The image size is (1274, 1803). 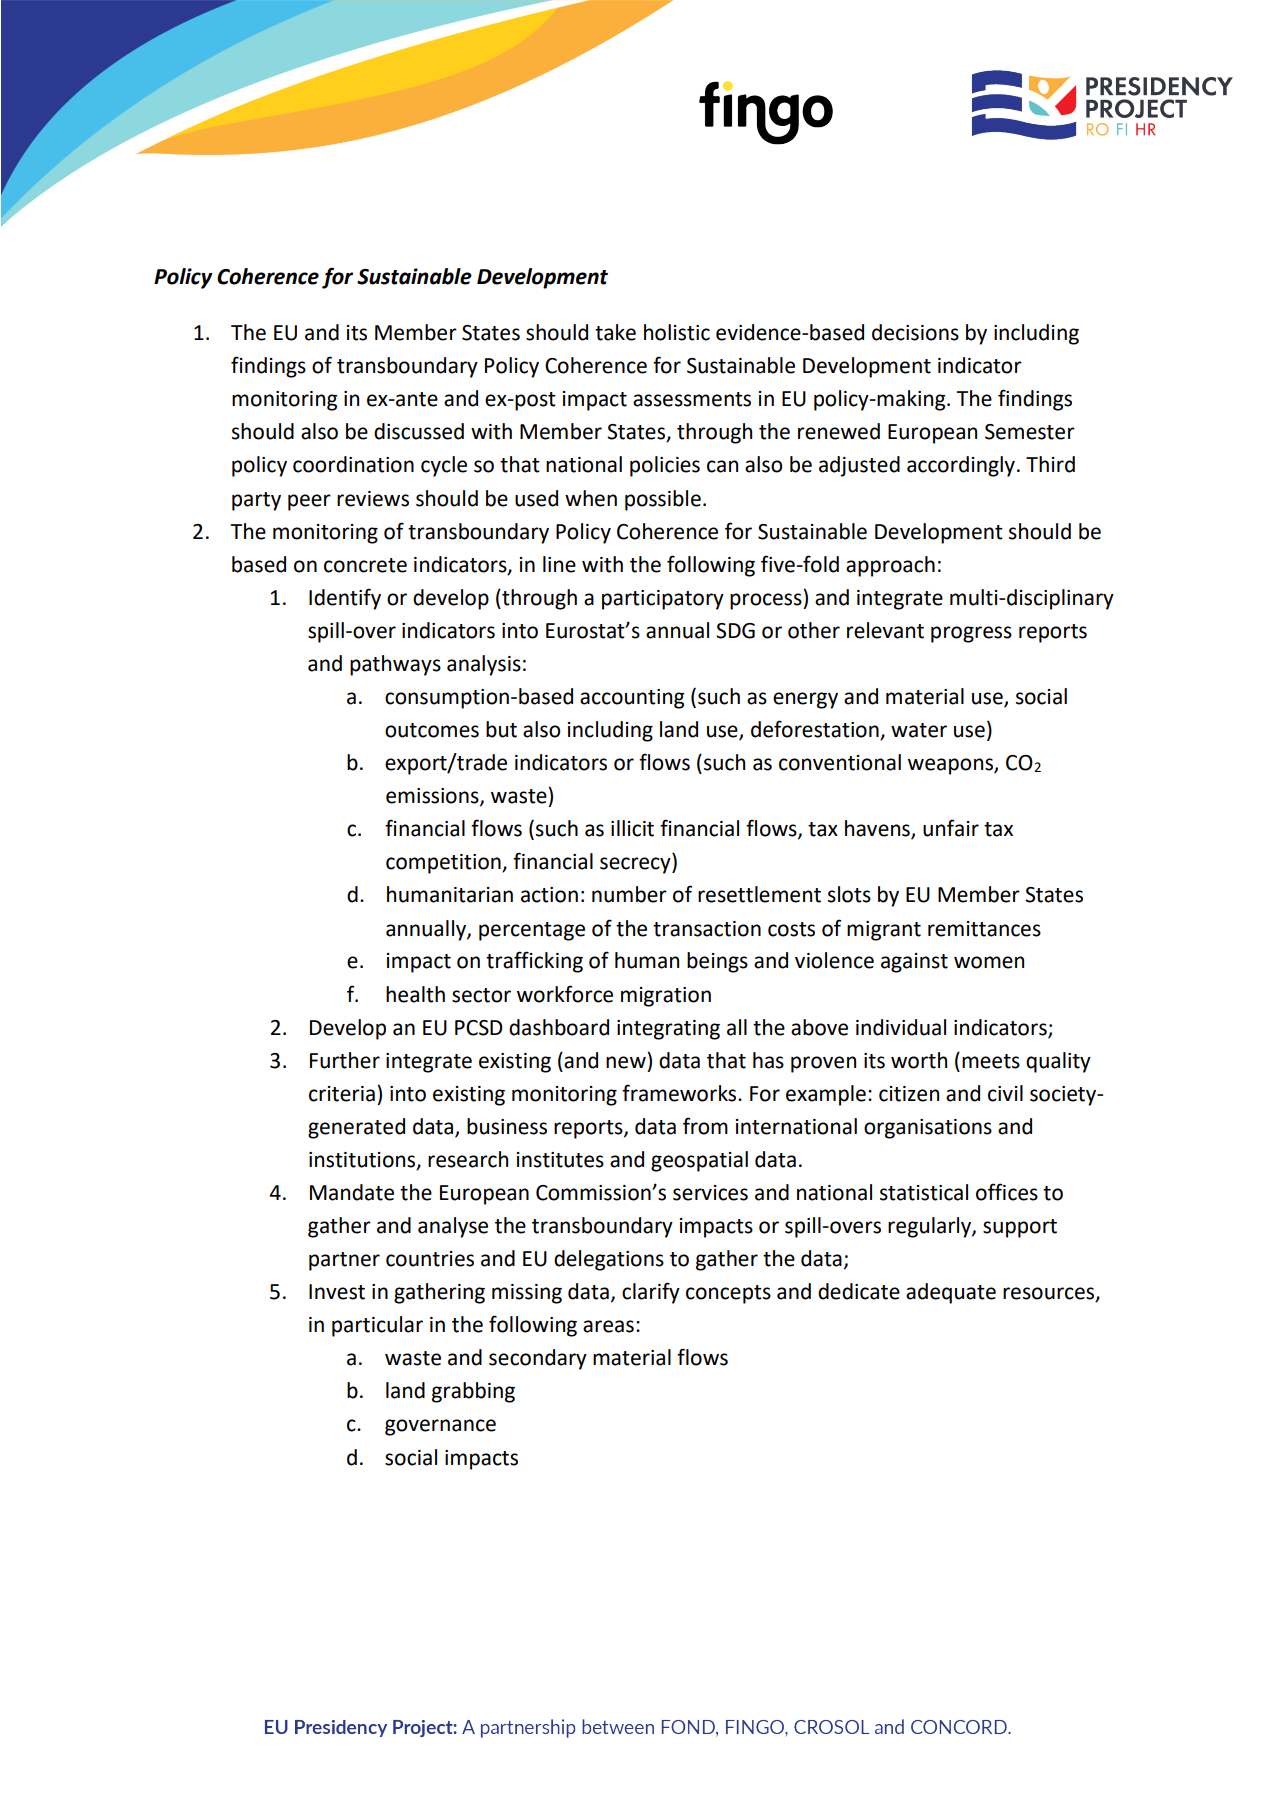 I want to click on discussed, so click(x=419, y=431).
